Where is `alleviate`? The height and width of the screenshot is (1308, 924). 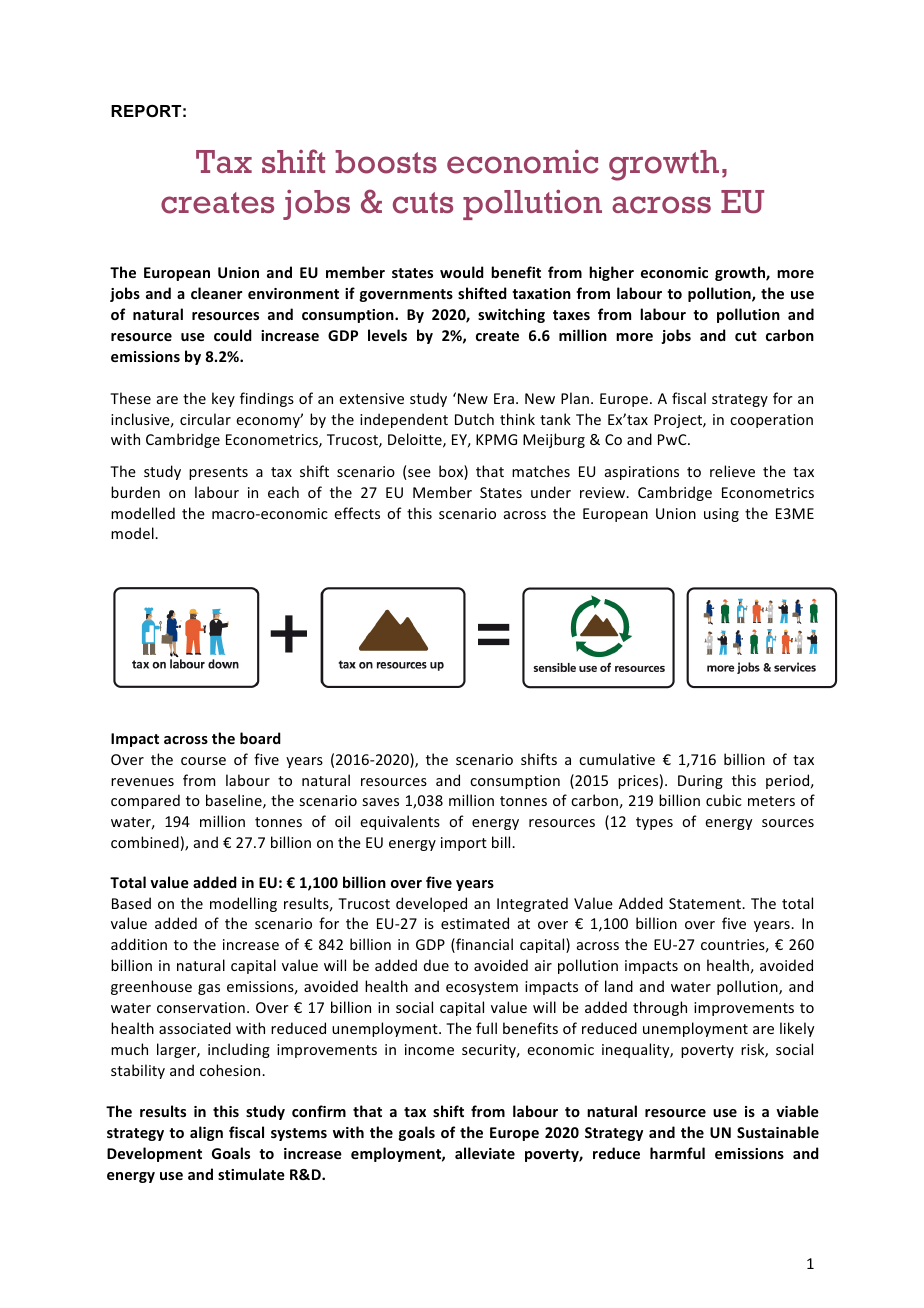 alleviate is located at coordinates (485, 1153).
